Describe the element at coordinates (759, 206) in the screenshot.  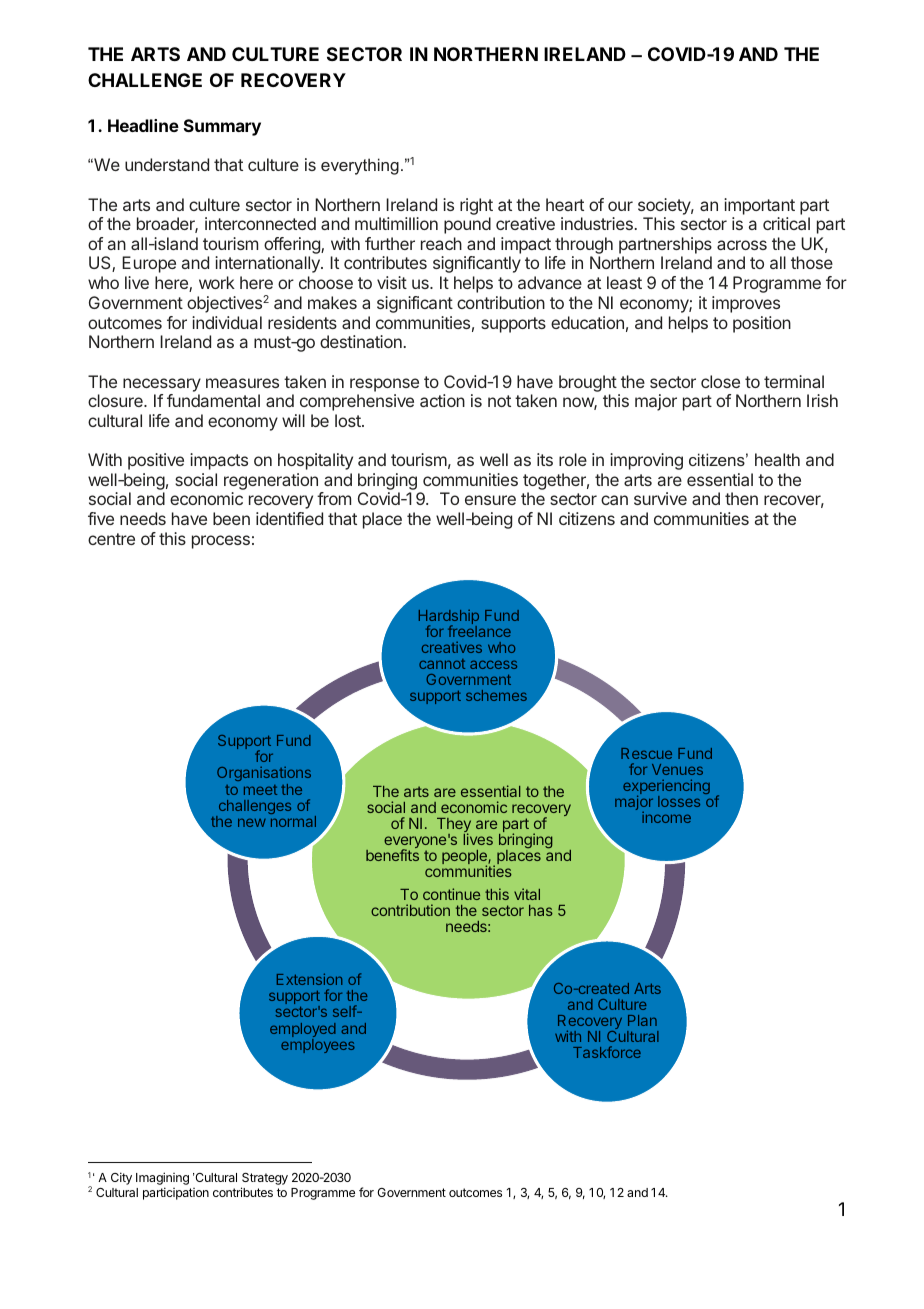
I see `important` at that location.
